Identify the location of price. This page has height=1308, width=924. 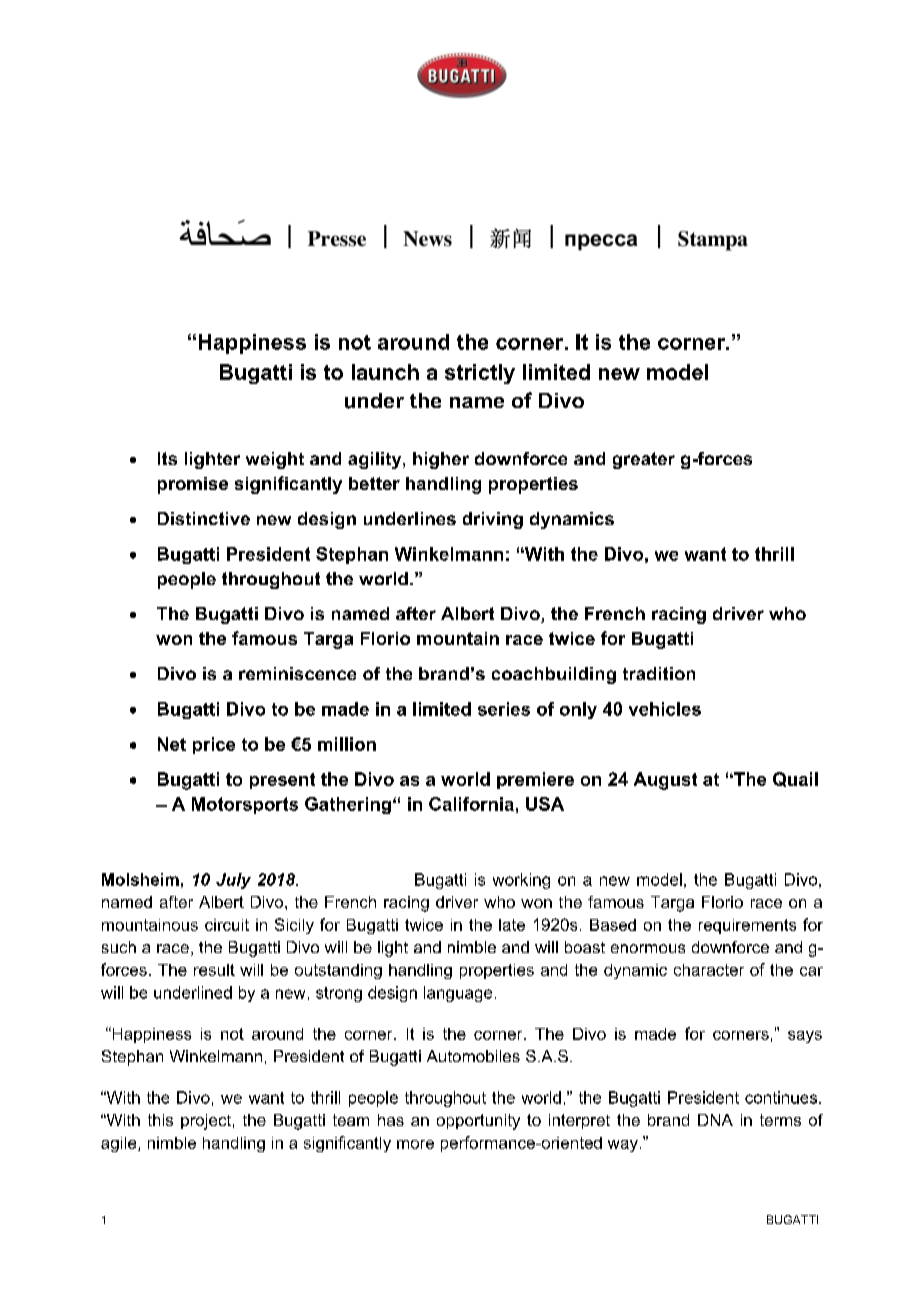
(214, 745).
